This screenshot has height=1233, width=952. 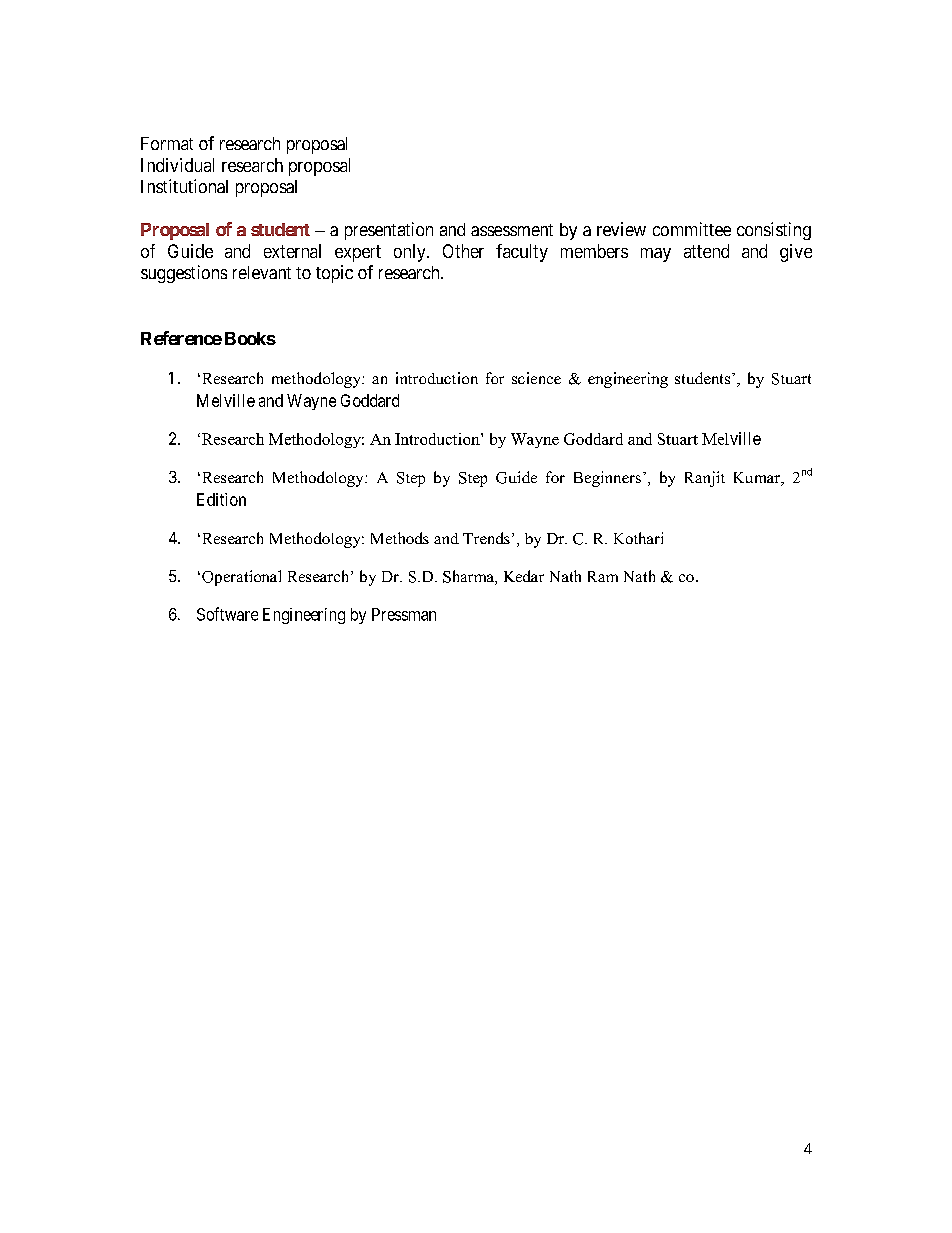 What do you see at coordinates (638, 538) in the screenshot?
I see `Kothari` at bounding box center [638, 538].
